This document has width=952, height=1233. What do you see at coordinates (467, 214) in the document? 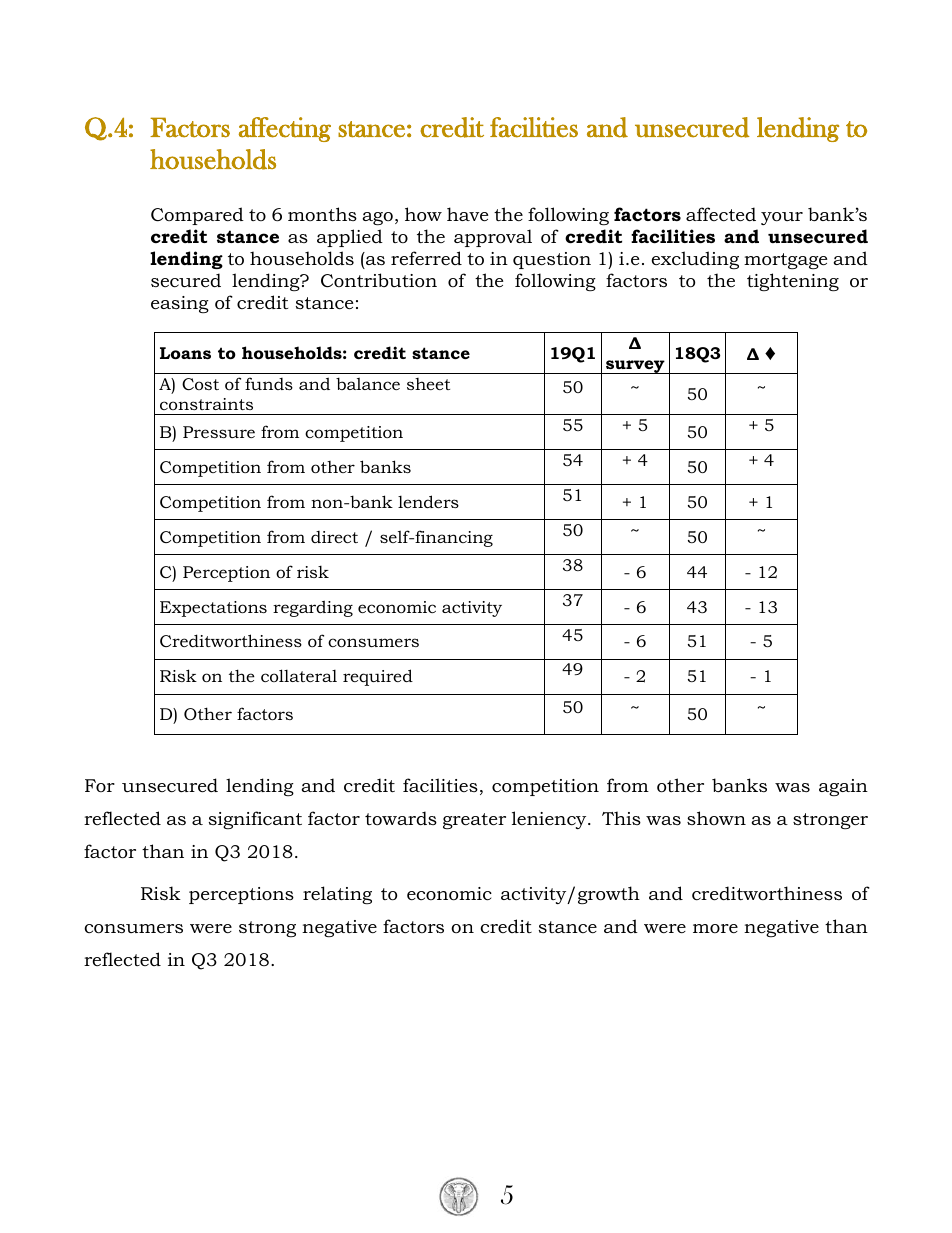
I see `have` at bounding box center [467, 214].
